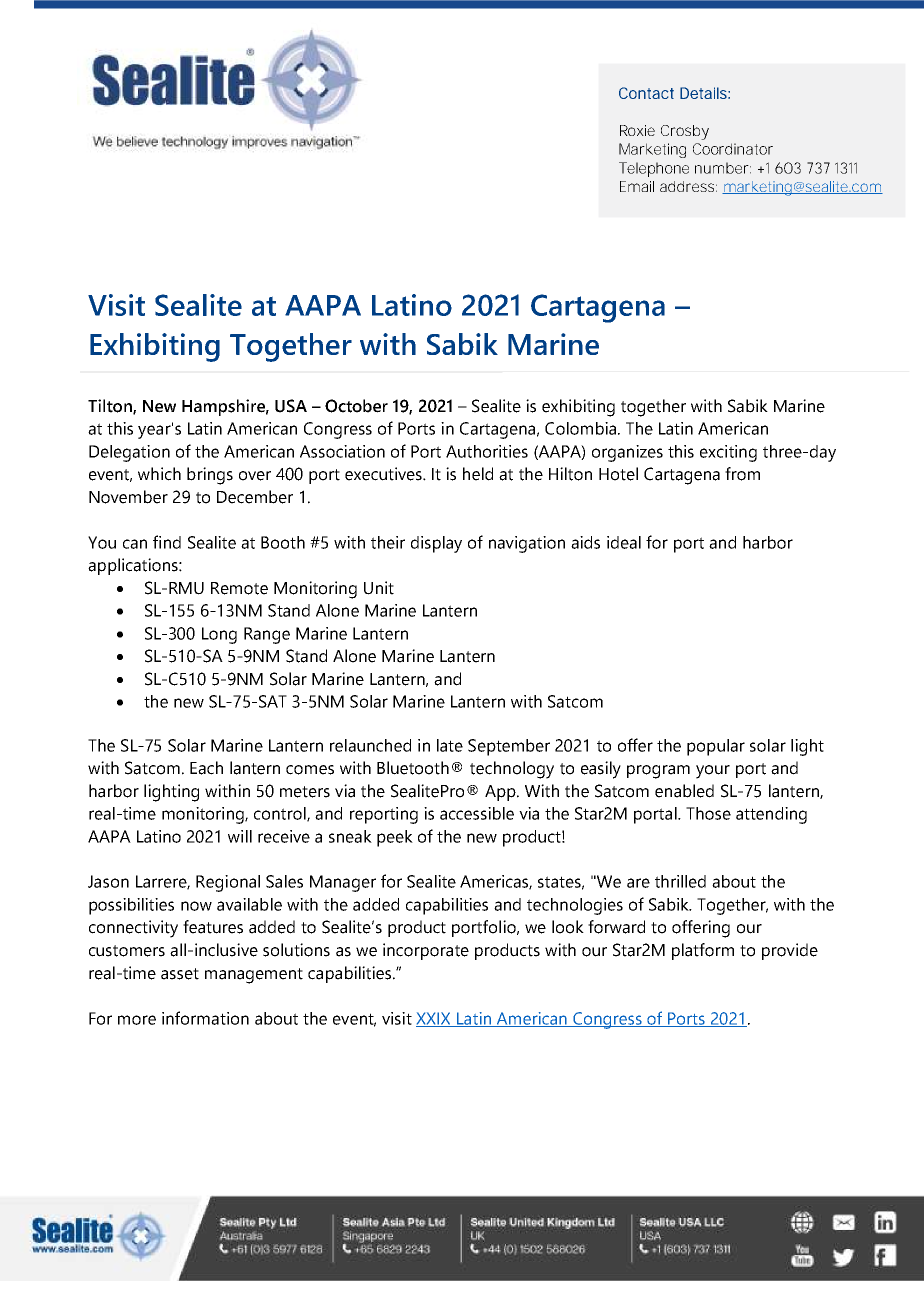  I want to click on October, so click(356, 406).
